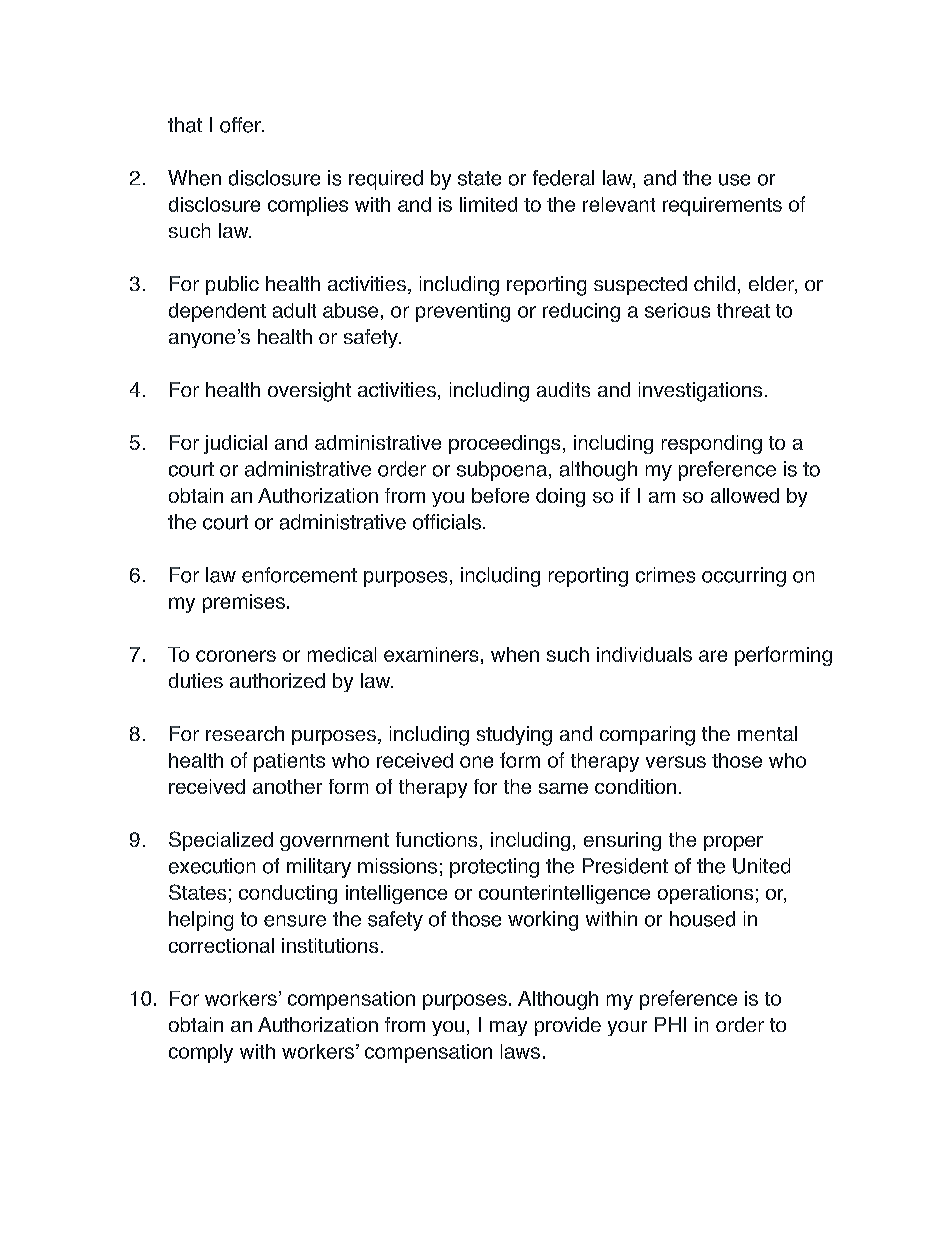 The width and height of the screenshot is (952, 1233). What do you see at coordinates (665, 575) in the screenshot?
I see `crimes` at bounding box center [665, 575].
